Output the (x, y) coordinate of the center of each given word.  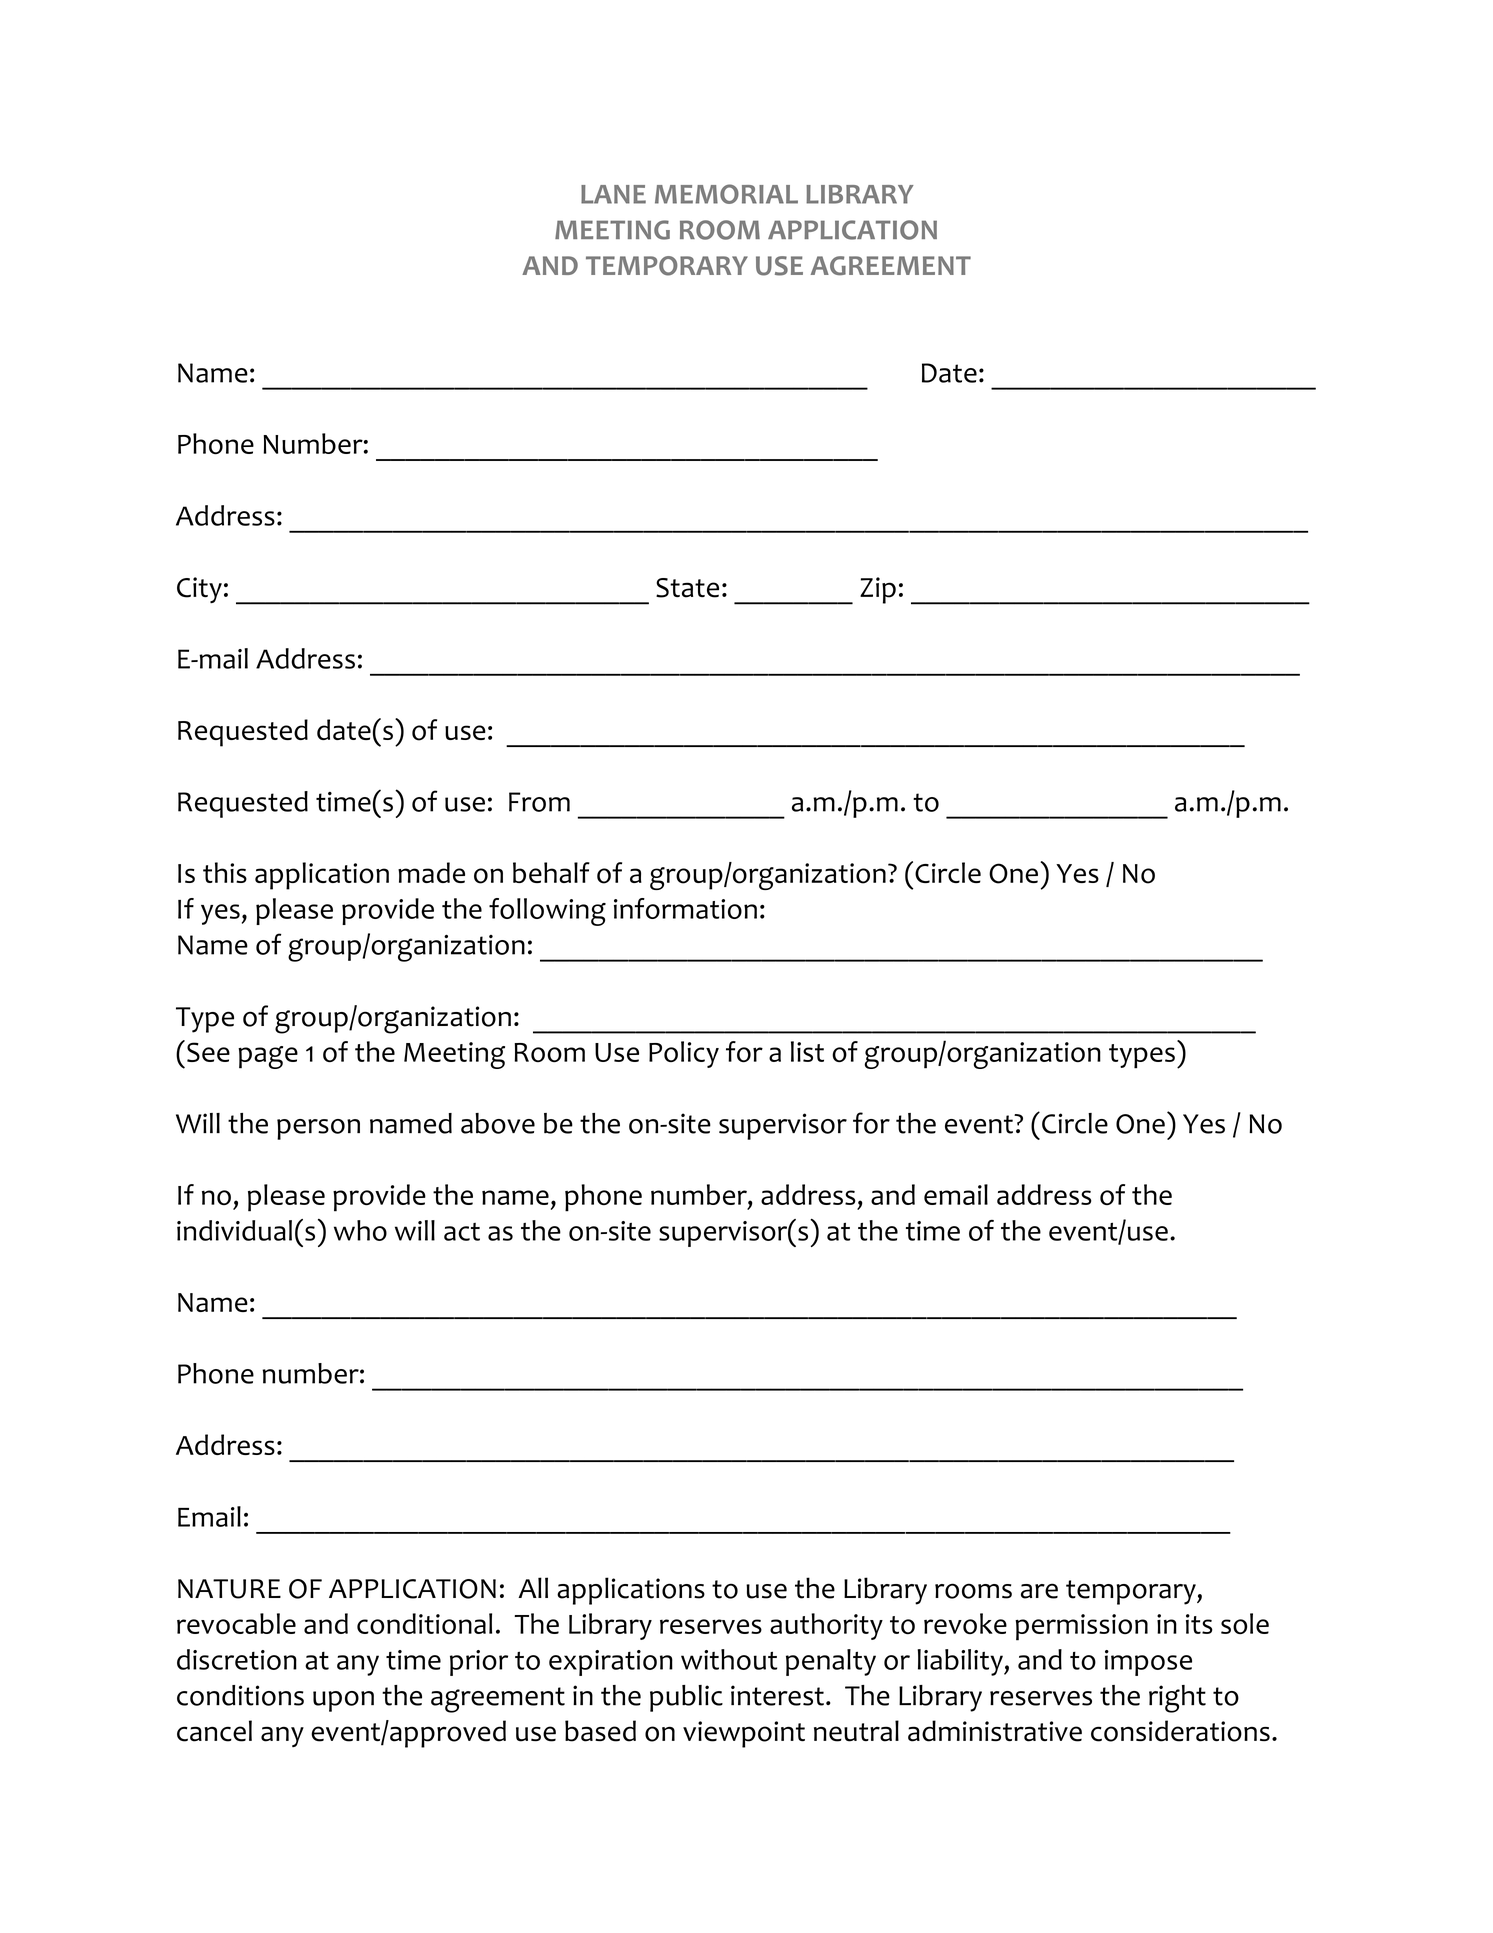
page (268, 1057)
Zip (878, 590)
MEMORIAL (726, 194)
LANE (613, 194)
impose (1148, 1663)
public (686, 1698)
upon (343, 1701)
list (807, 1051)
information (685, 908)
